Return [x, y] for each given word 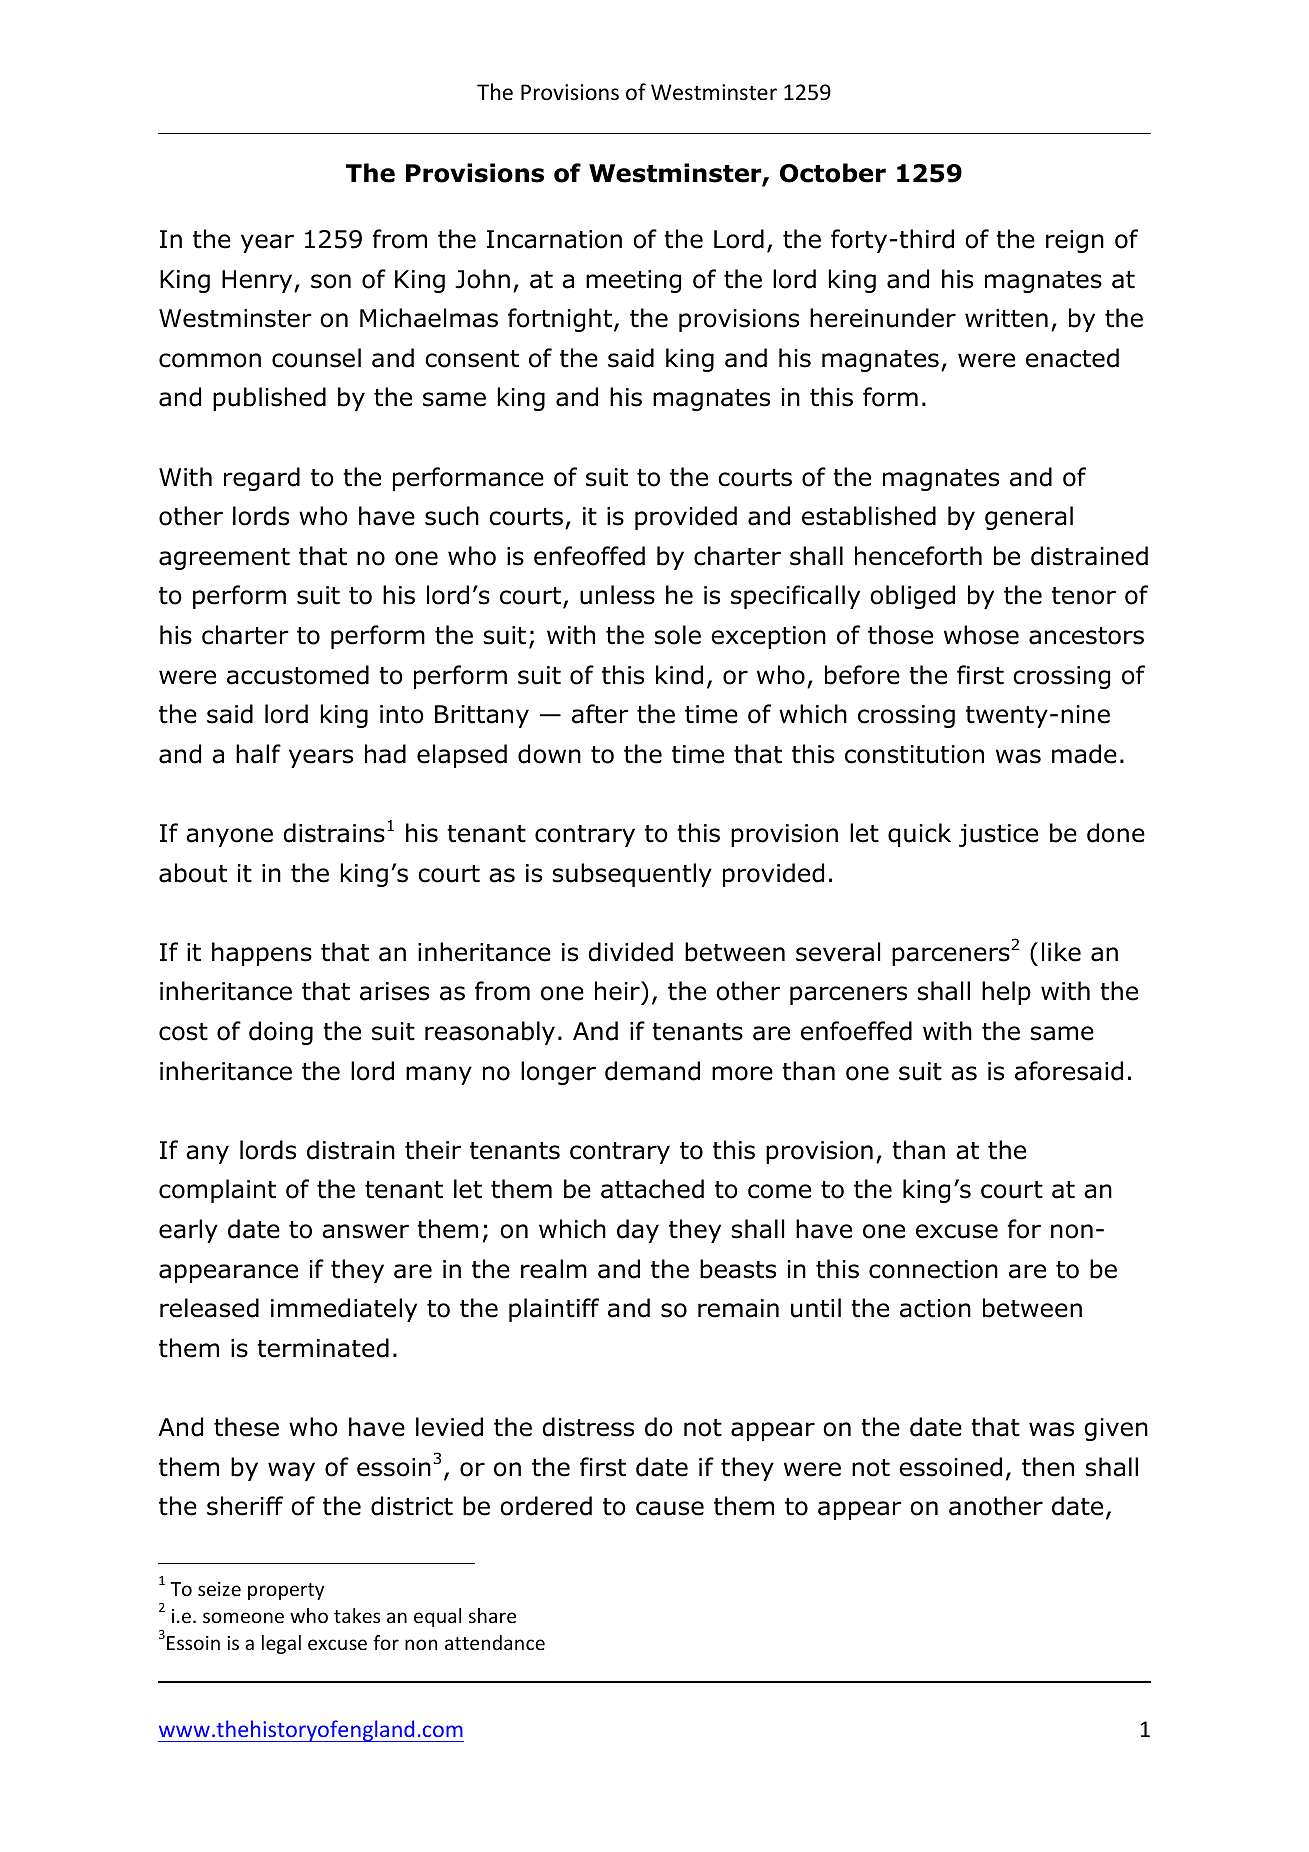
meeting [633, 281]
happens [262, 954]
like [1061, 952]
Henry [258, 281]
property [286, 1591]
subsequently [632, 875]
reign [1075, 241]
